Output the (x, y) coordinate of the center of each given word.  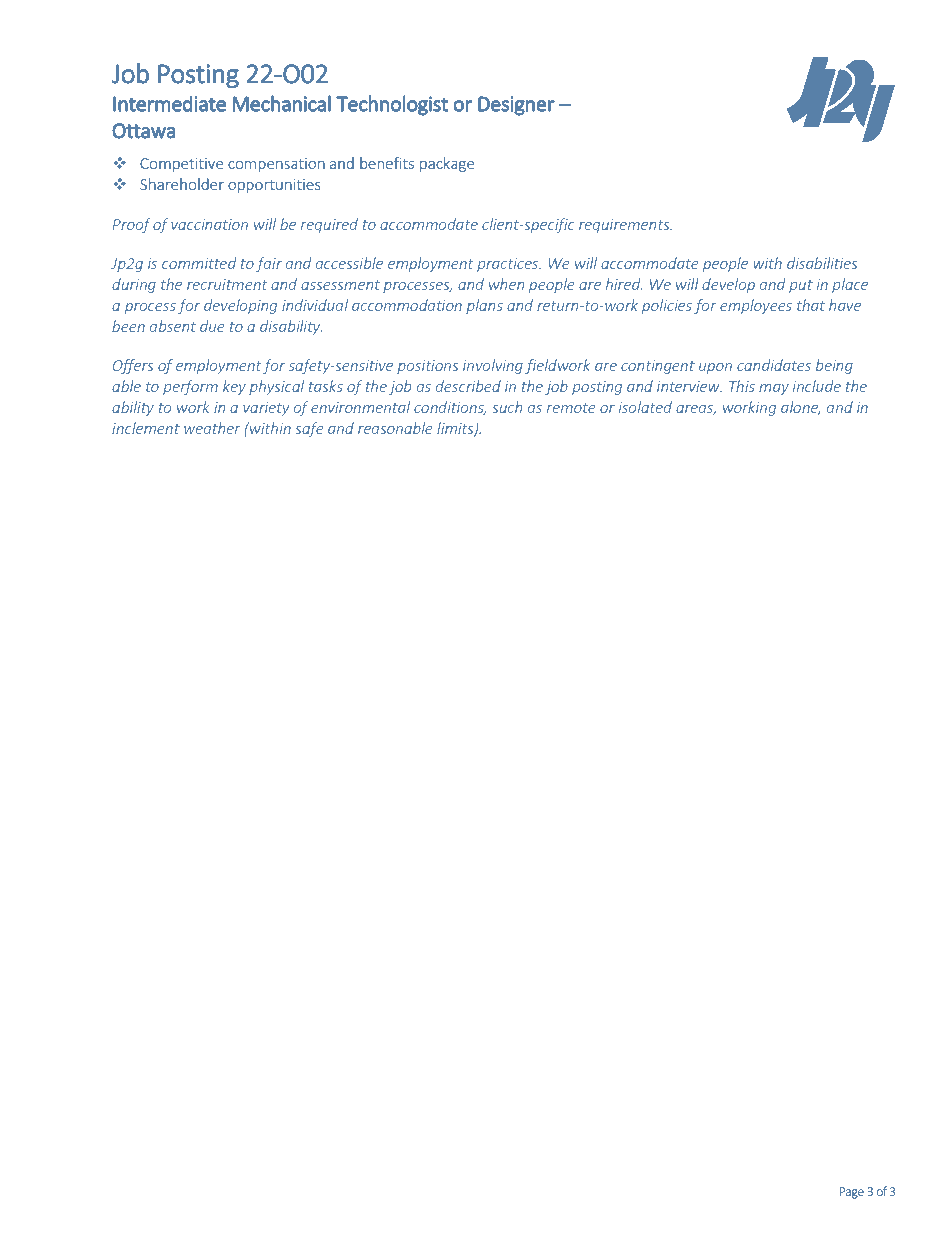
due (212, 326)
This (742, 386)
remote (571, 408)
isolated (645, 407)
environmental (360, 407)
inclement (146, 428)
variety (266, 409)
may (774, 389)
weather (212, 428)
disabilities (822, 263)
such (507, 407)
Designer (516, 106)
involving (493, 366)
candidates (774, 365)
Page (852, 1193)
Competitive (181, 165)
